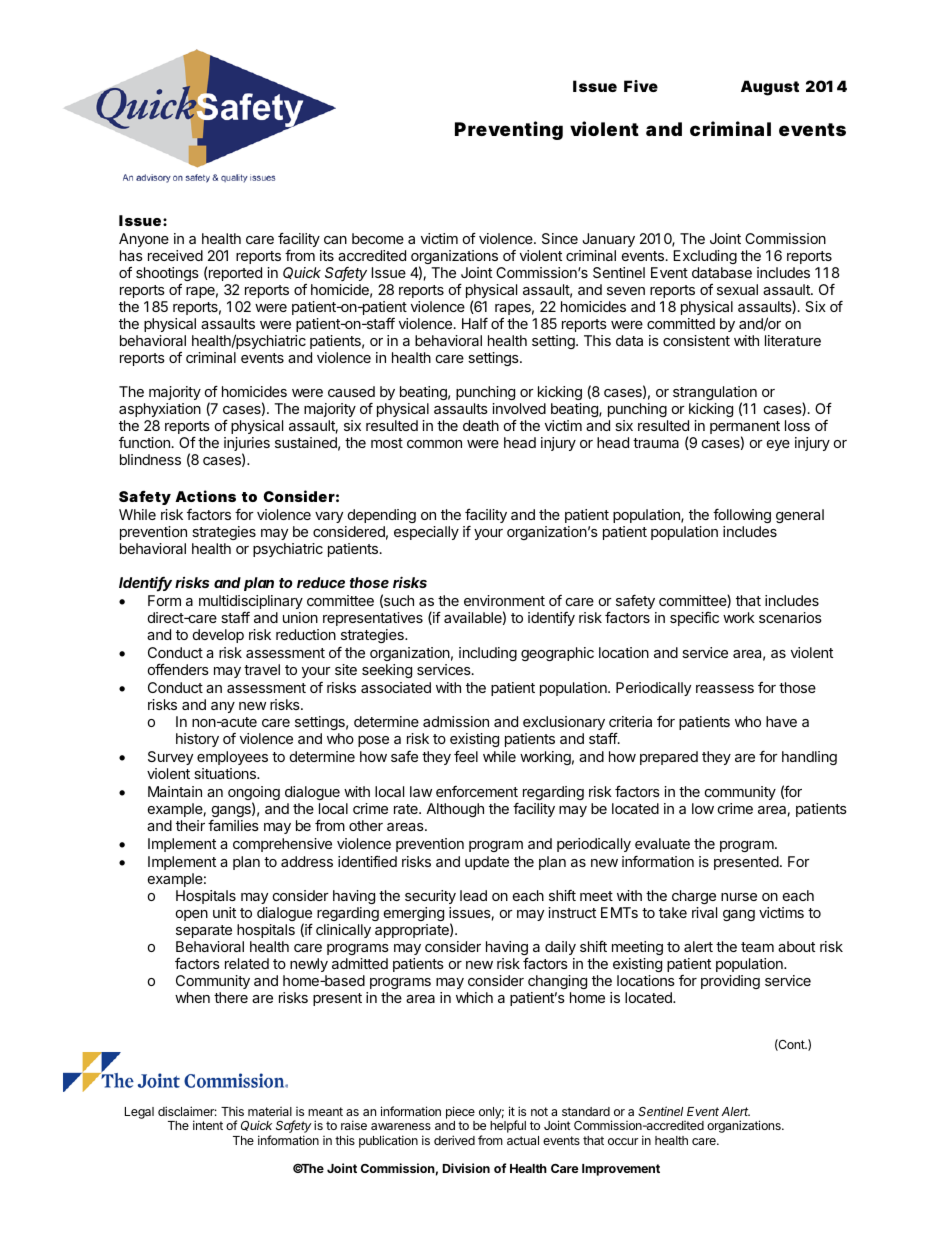  Describe the element at coordinates (218, 636) in the document. I see `develop` at that location.
